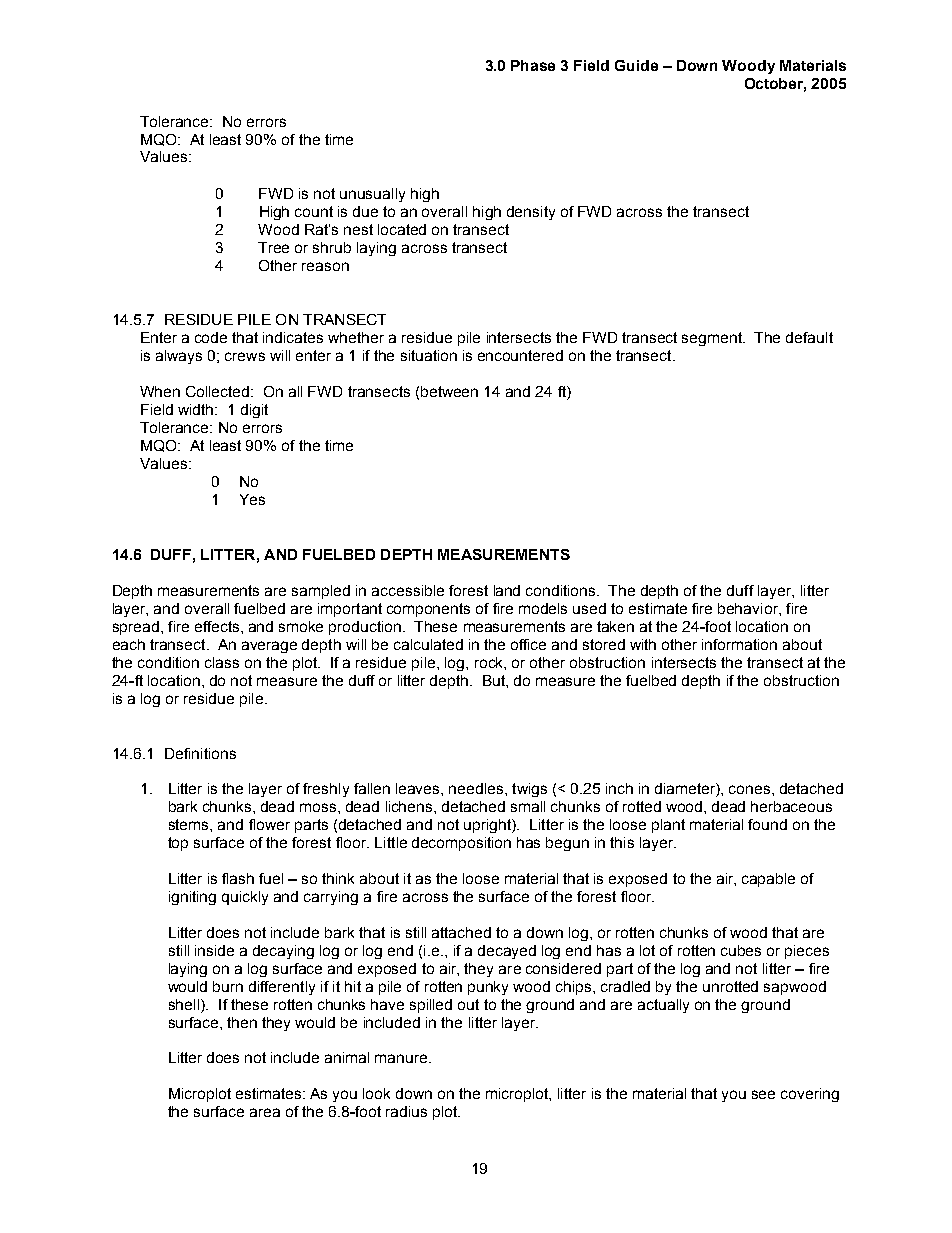  I want to click on cones, so click(751, 789).
